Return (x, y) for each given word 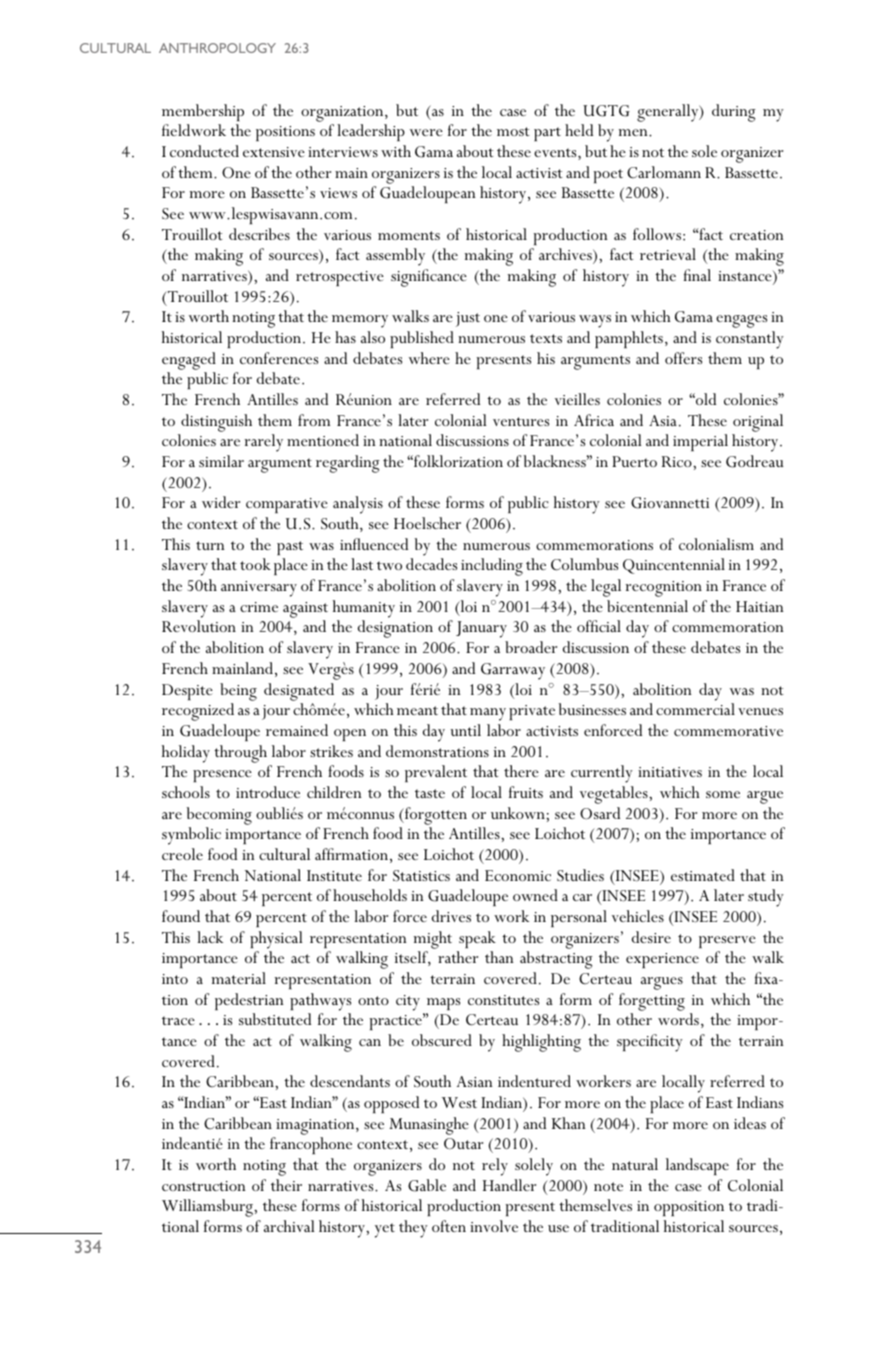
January (481, 629)
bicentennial (647, 606)
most (513, 131)
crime (259, 607)
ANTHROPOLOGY (217, 48)
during (734, 113)
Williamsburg (208, 1208)
